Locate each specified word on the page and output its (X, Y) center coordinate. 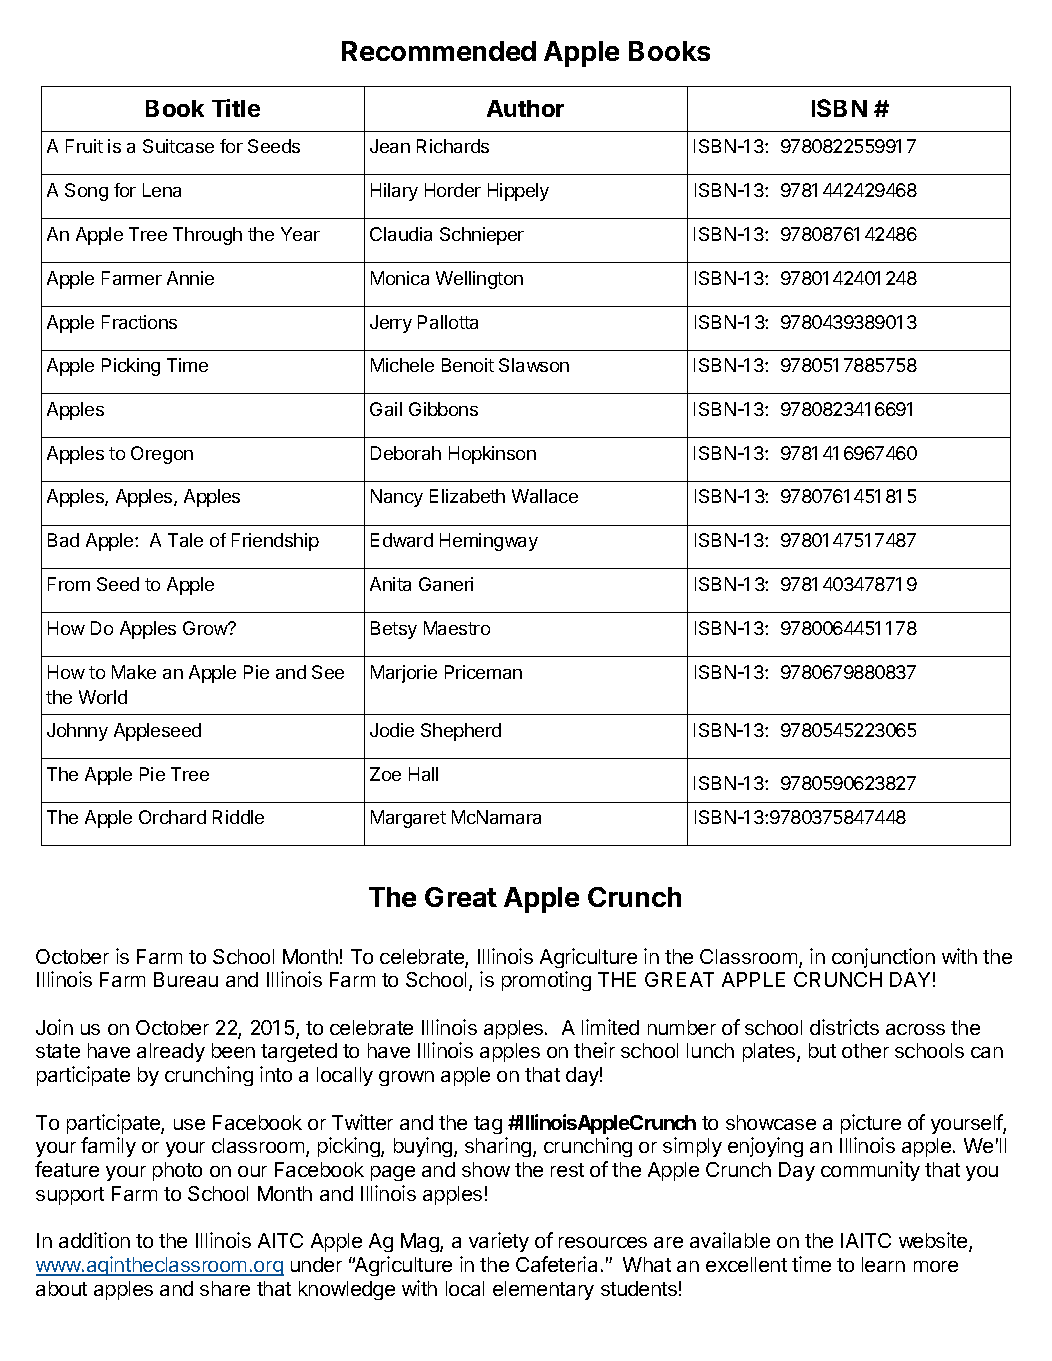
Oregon (162, 455)
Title (236, 108)
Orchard (172, 817)
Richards (453, 146)
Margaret (408, 819)
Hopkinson (492, 455)
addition (94, 1240)
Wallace (545, 496)
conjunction (883, 958)
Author (525, 108)
